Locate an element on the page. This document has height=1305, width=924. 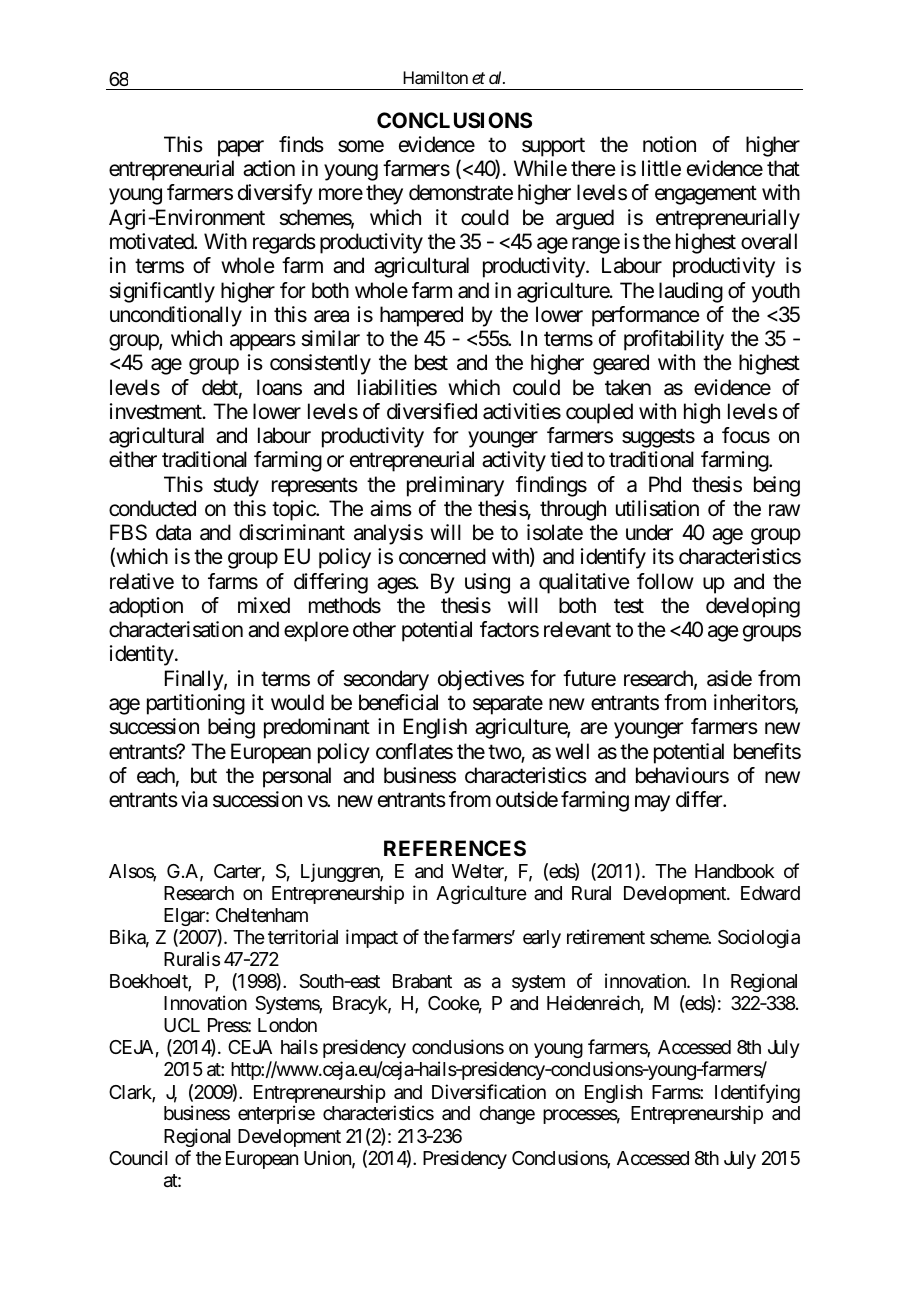
Council is located at coordinates (138, 1157).
